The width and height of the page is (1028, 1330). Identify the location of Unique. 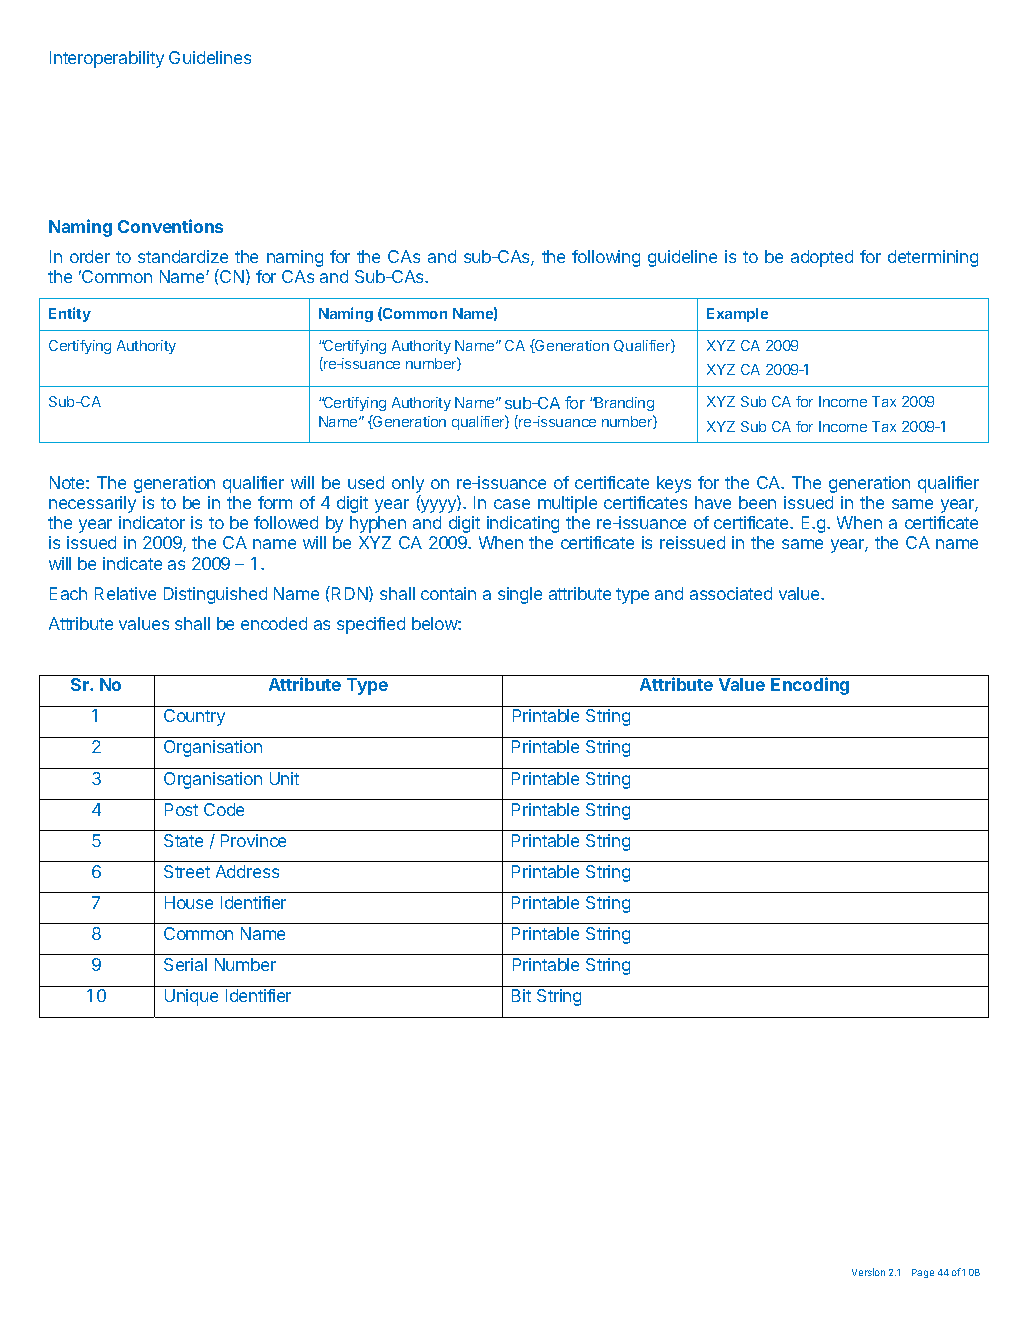
(191, 997).
